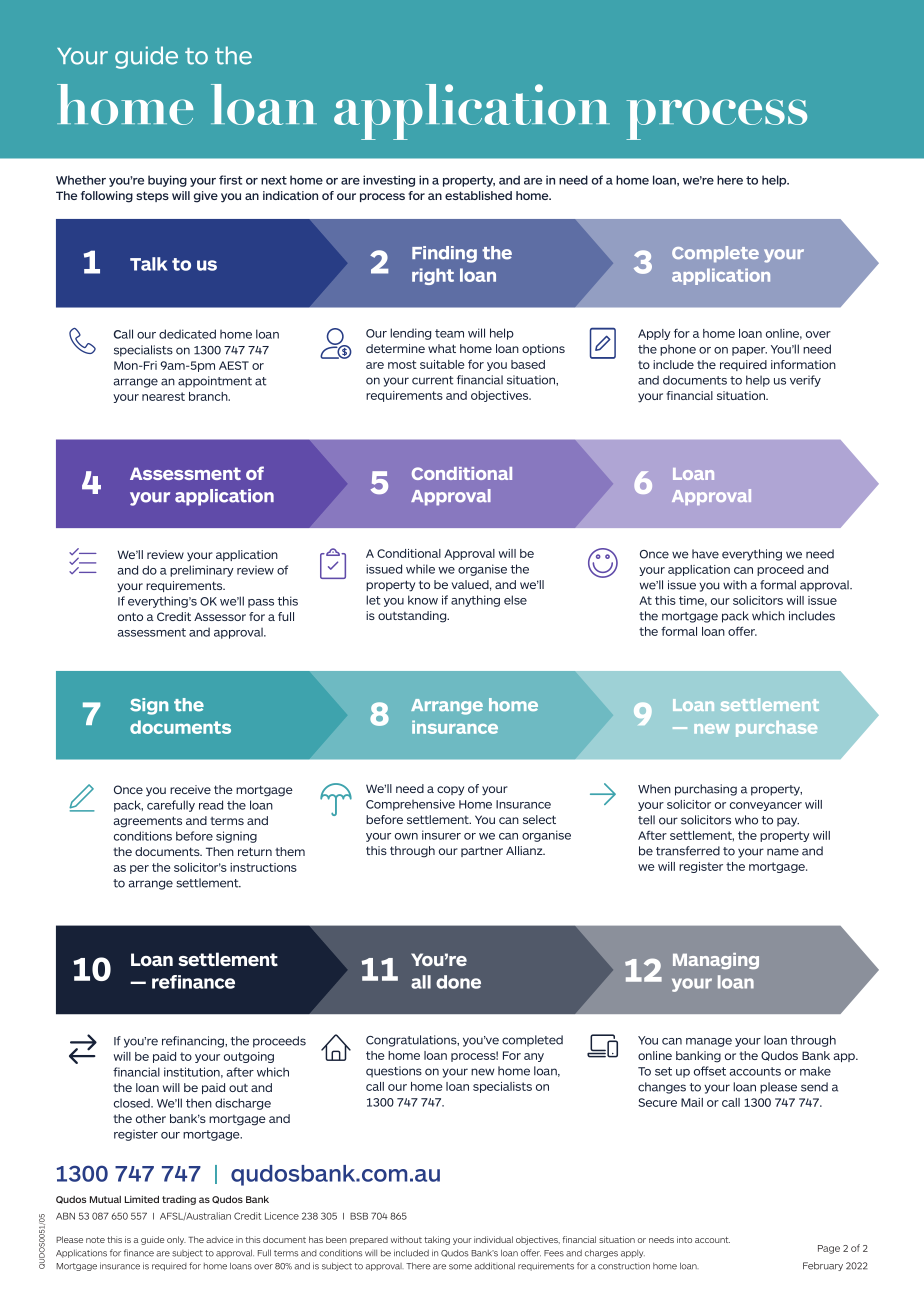 Image resolution: width=924 pixels, height=1308 pixels. Describe the element at coordinates (176, 1240) in the screenshot. I see `only` at that location.
